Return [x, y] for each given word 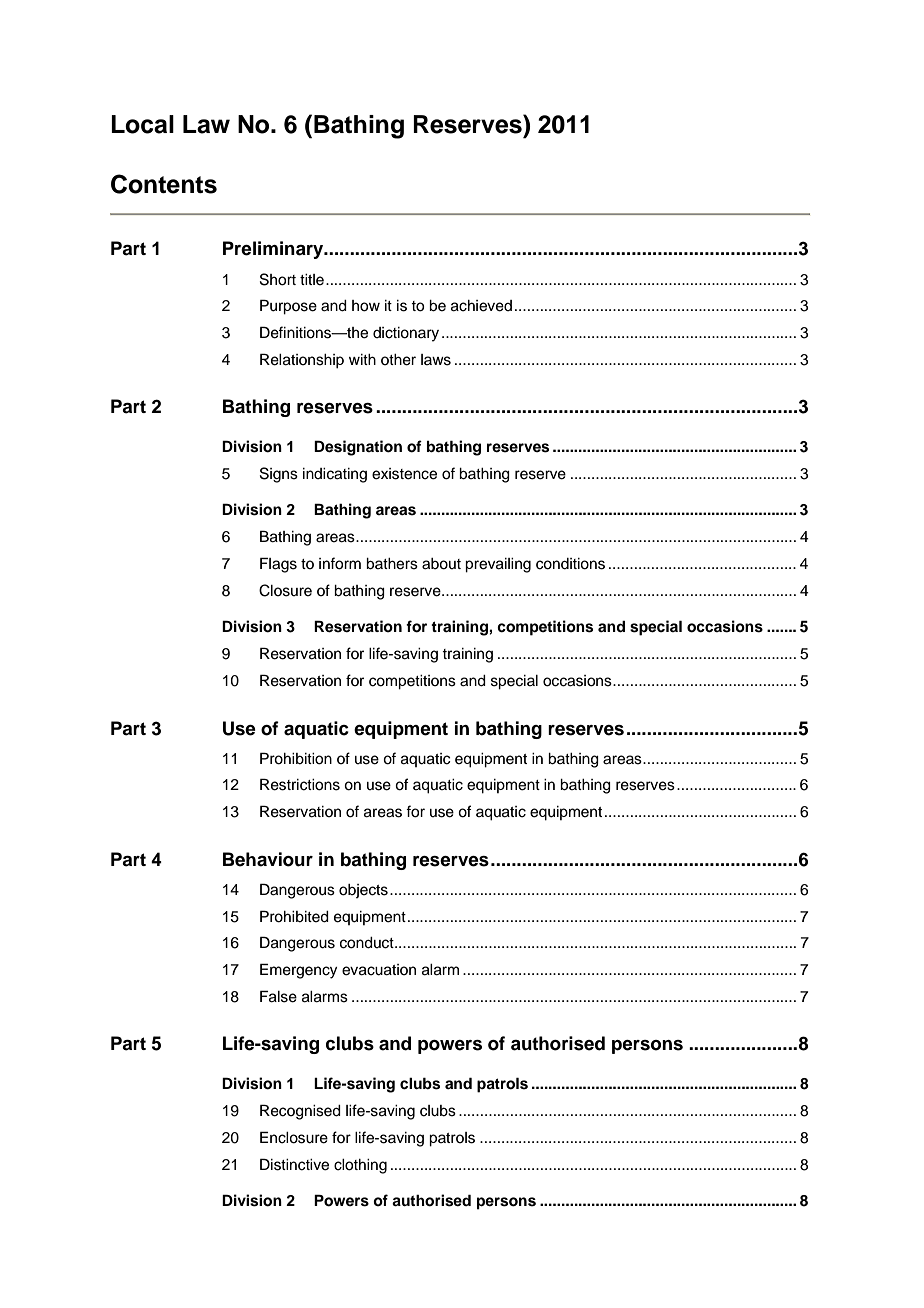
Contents [164, 184]
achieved [481, 306]
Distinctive [294, 1164]
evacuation [379, 970]
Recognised [300, 1112]
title [312, 280]
